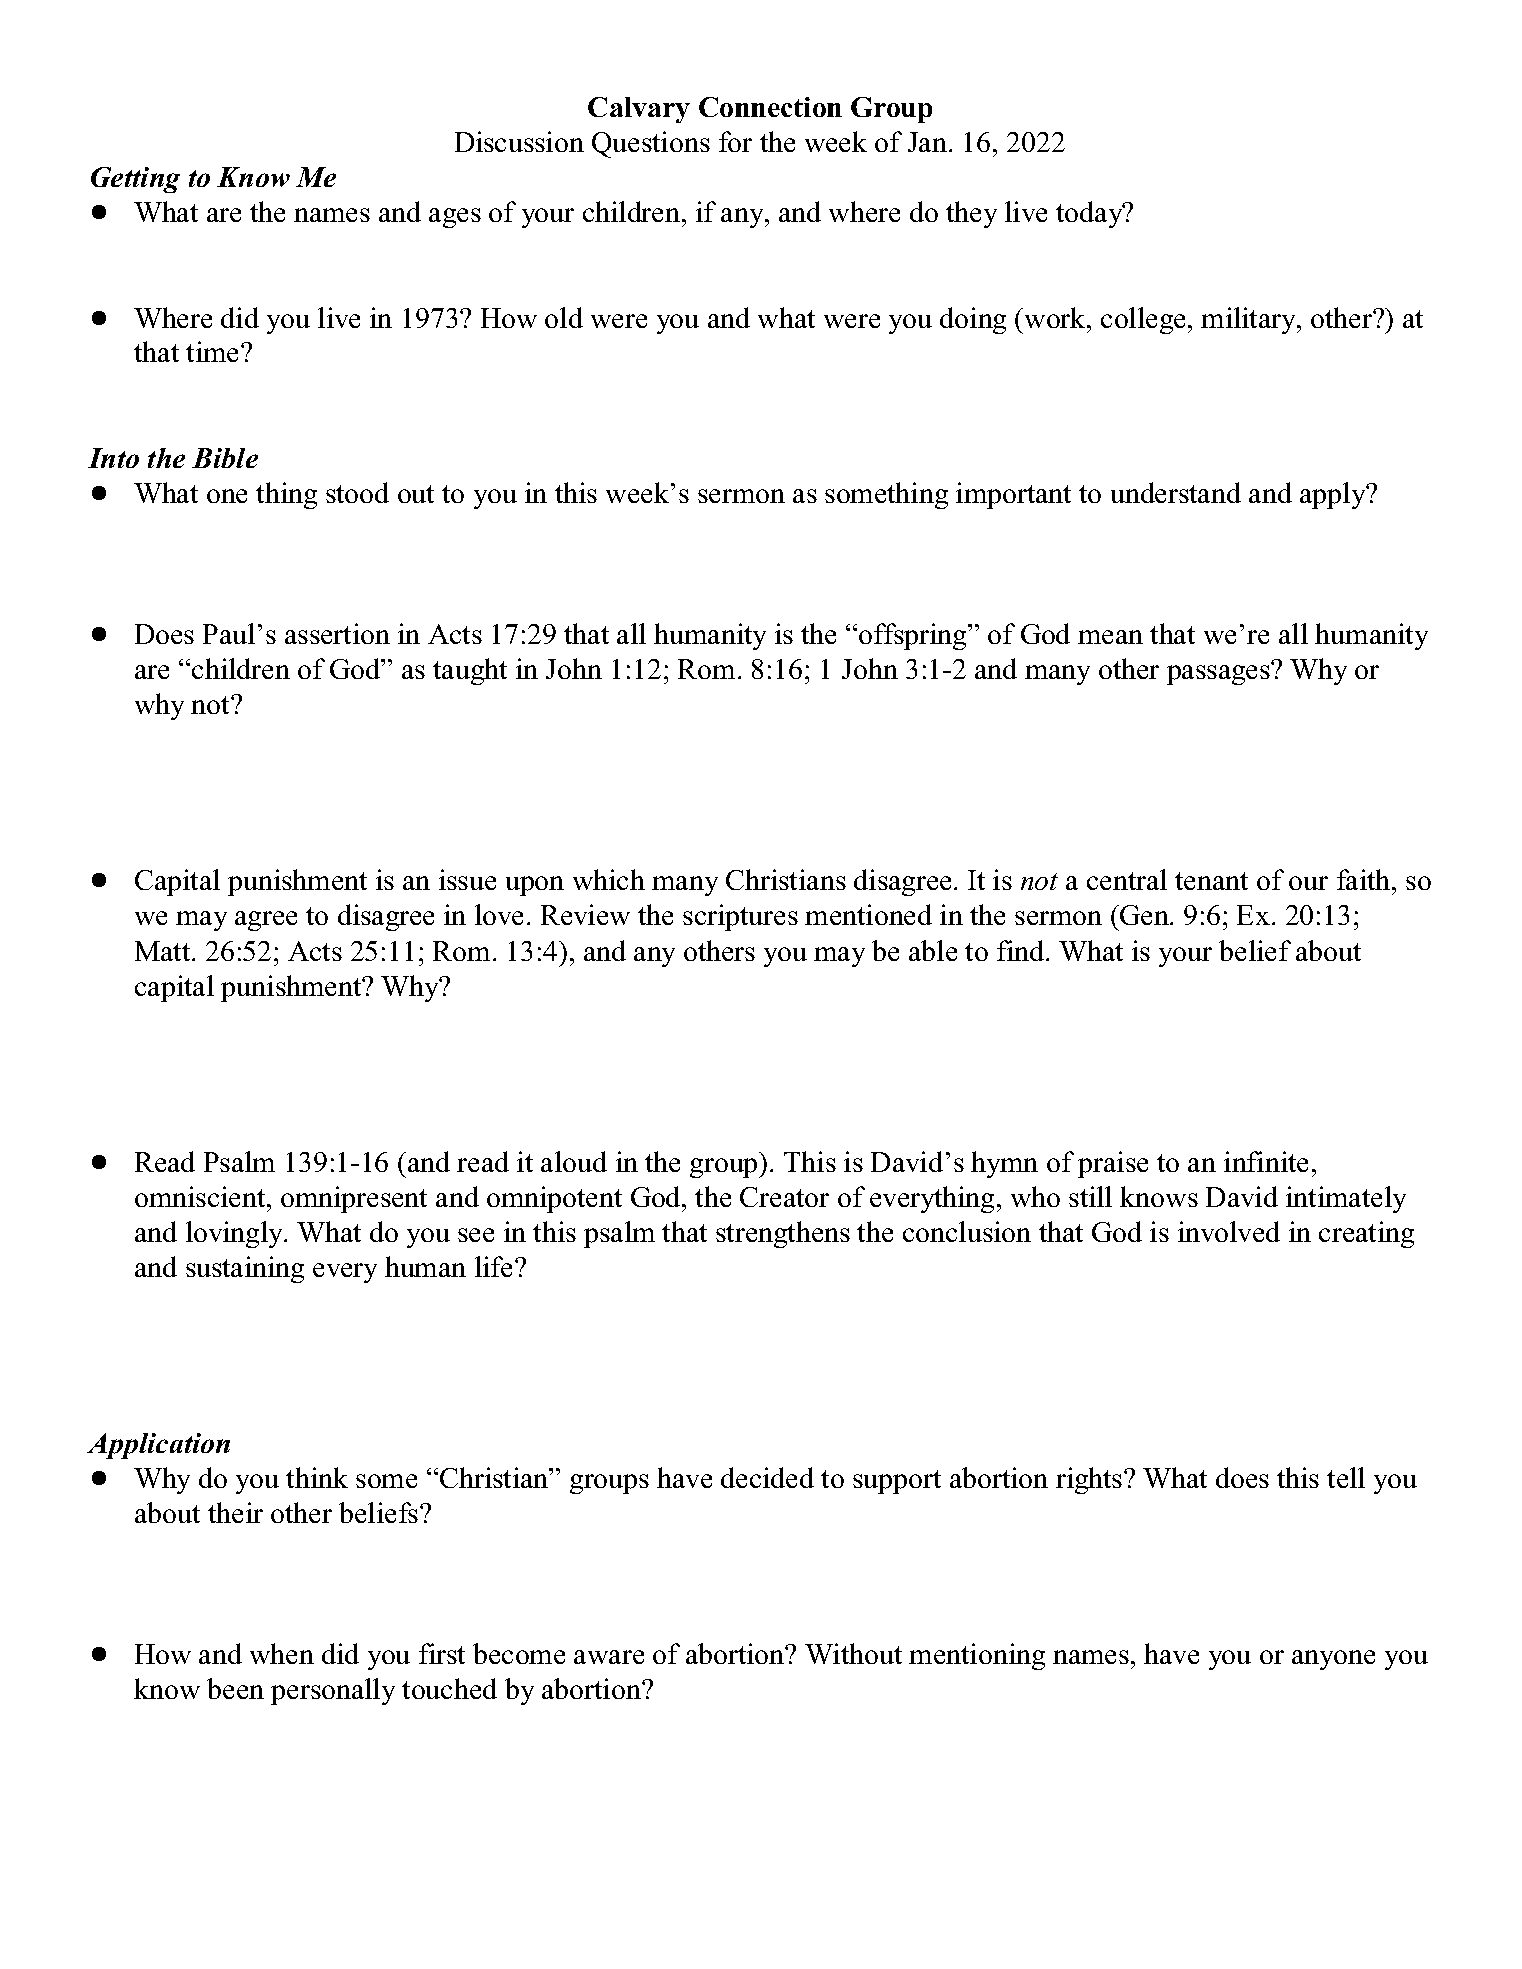 Image resolution: width=1522 pixels, height=1969 pixels. Describe the element at coordinates (1176, 492) in the screenshot. I see `understand` at that location.
